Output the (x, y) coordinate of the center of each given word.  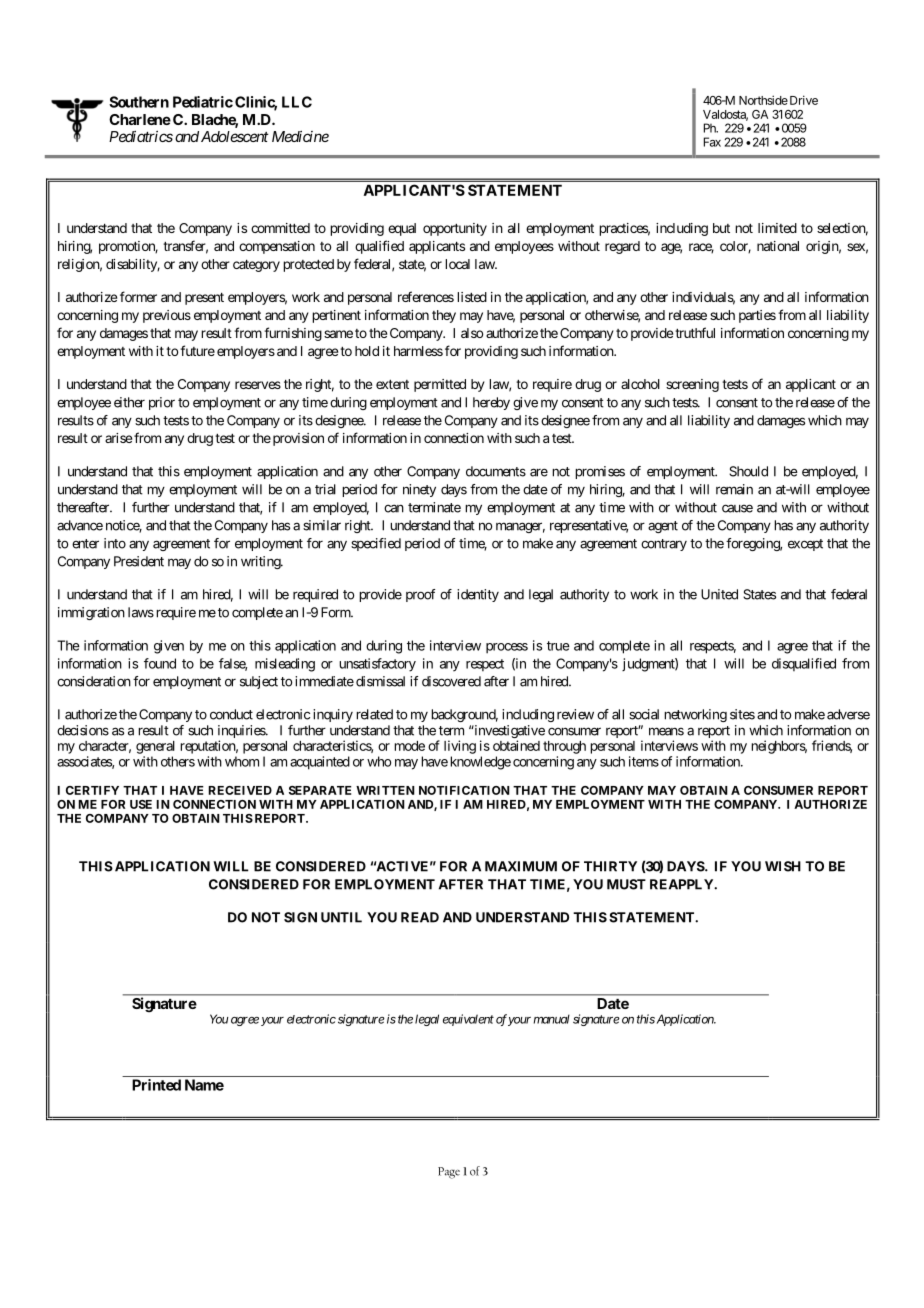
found (160, 663)
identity (478, 595)
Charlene (140, 119)
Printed (156, 1085)
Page (449, 1173)
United (719, 594)
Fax (712, 142)
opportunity (455, 229)
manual (551, 1019)
